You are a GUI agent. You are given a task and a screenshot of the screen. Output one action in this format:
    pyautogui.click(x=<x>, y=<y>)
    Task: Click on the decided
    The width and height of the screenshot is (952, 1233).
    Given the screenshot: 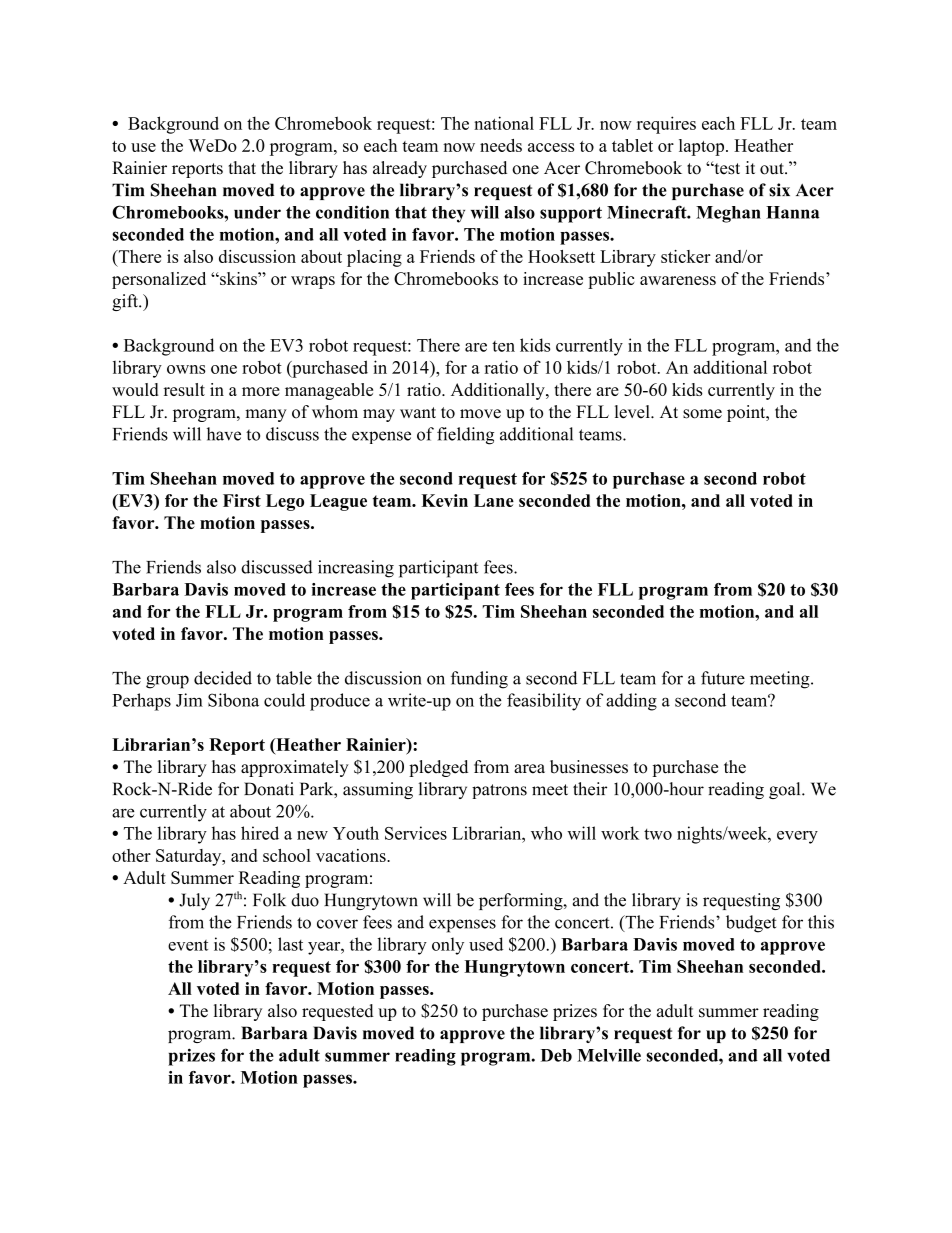 What is the action you would take?
    pyautogui.click(x=223, y=678)
